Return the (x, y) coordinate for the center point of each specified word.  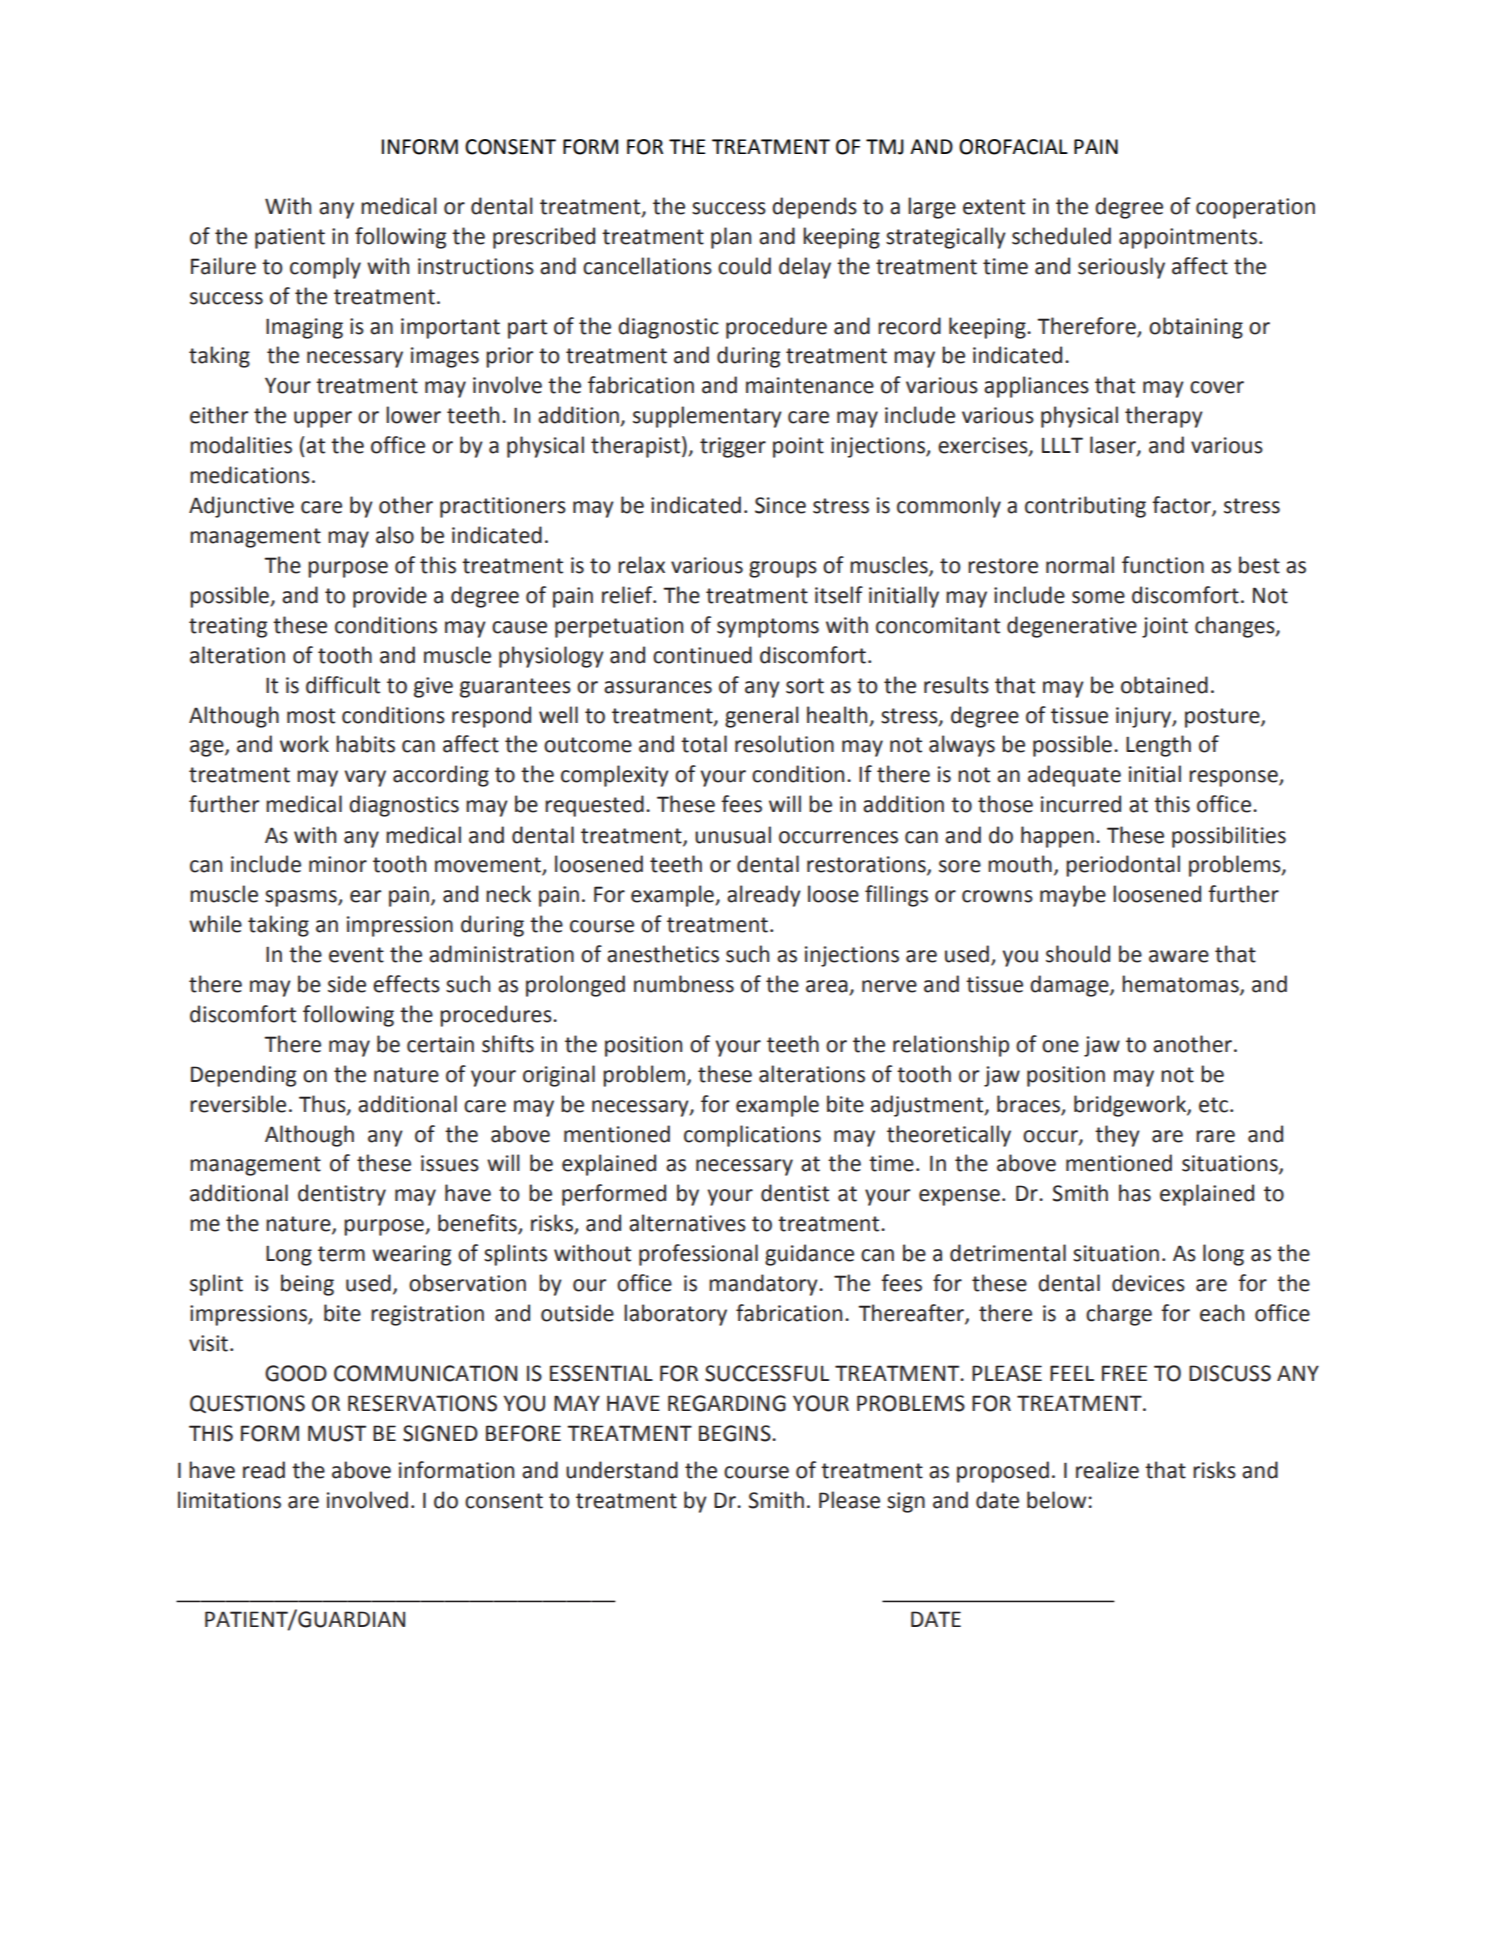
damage (1070, 986)
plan (731, 238)
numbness (684, 984)
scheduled (1061, 236)
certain (440, 1044)
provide (390, 597)
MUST (337, 1433)
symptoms (768, 628)
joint (1165, 627)
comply (325, 268)
